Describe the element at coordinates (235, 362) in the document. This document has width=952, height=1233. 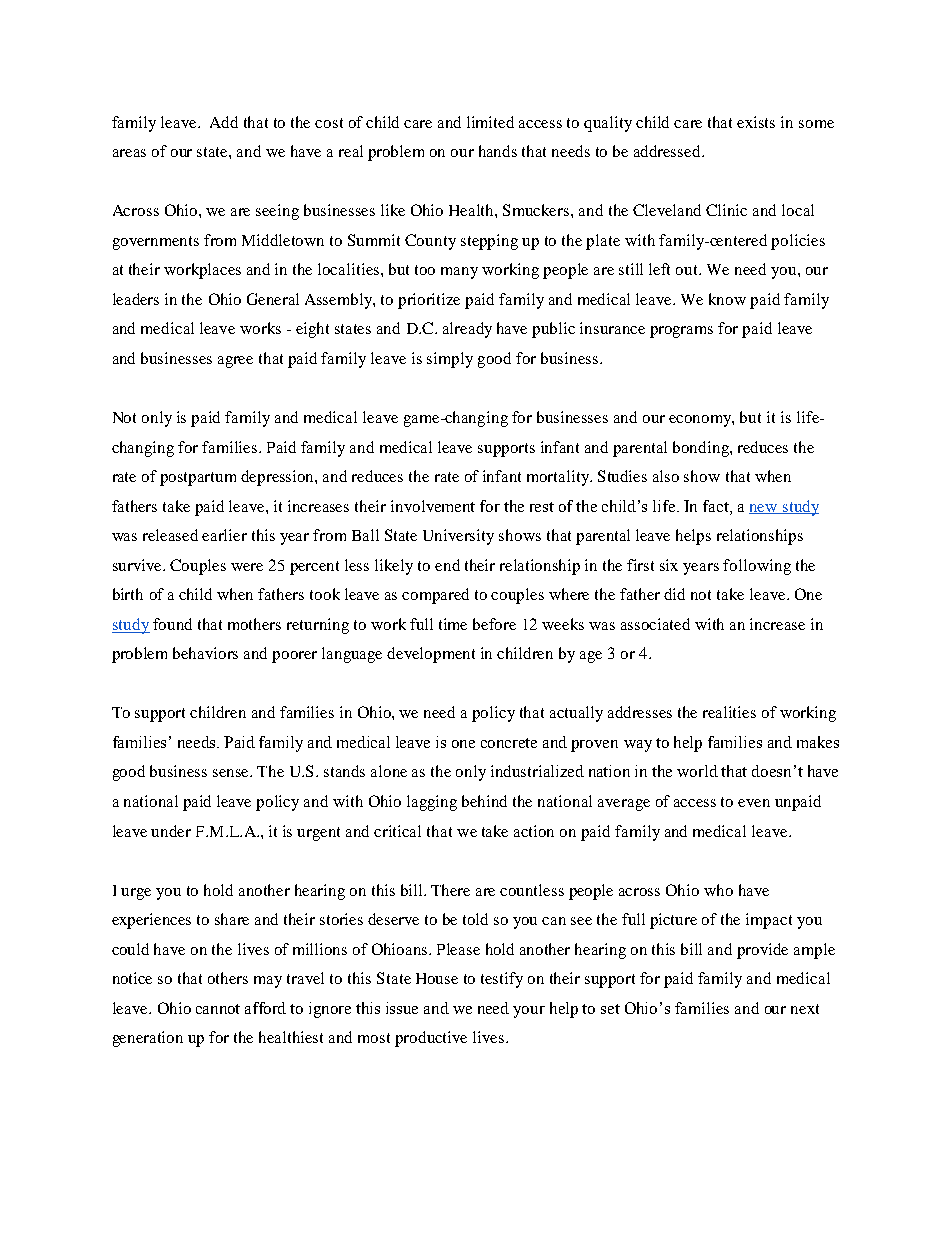
I see `agree` at that location.
